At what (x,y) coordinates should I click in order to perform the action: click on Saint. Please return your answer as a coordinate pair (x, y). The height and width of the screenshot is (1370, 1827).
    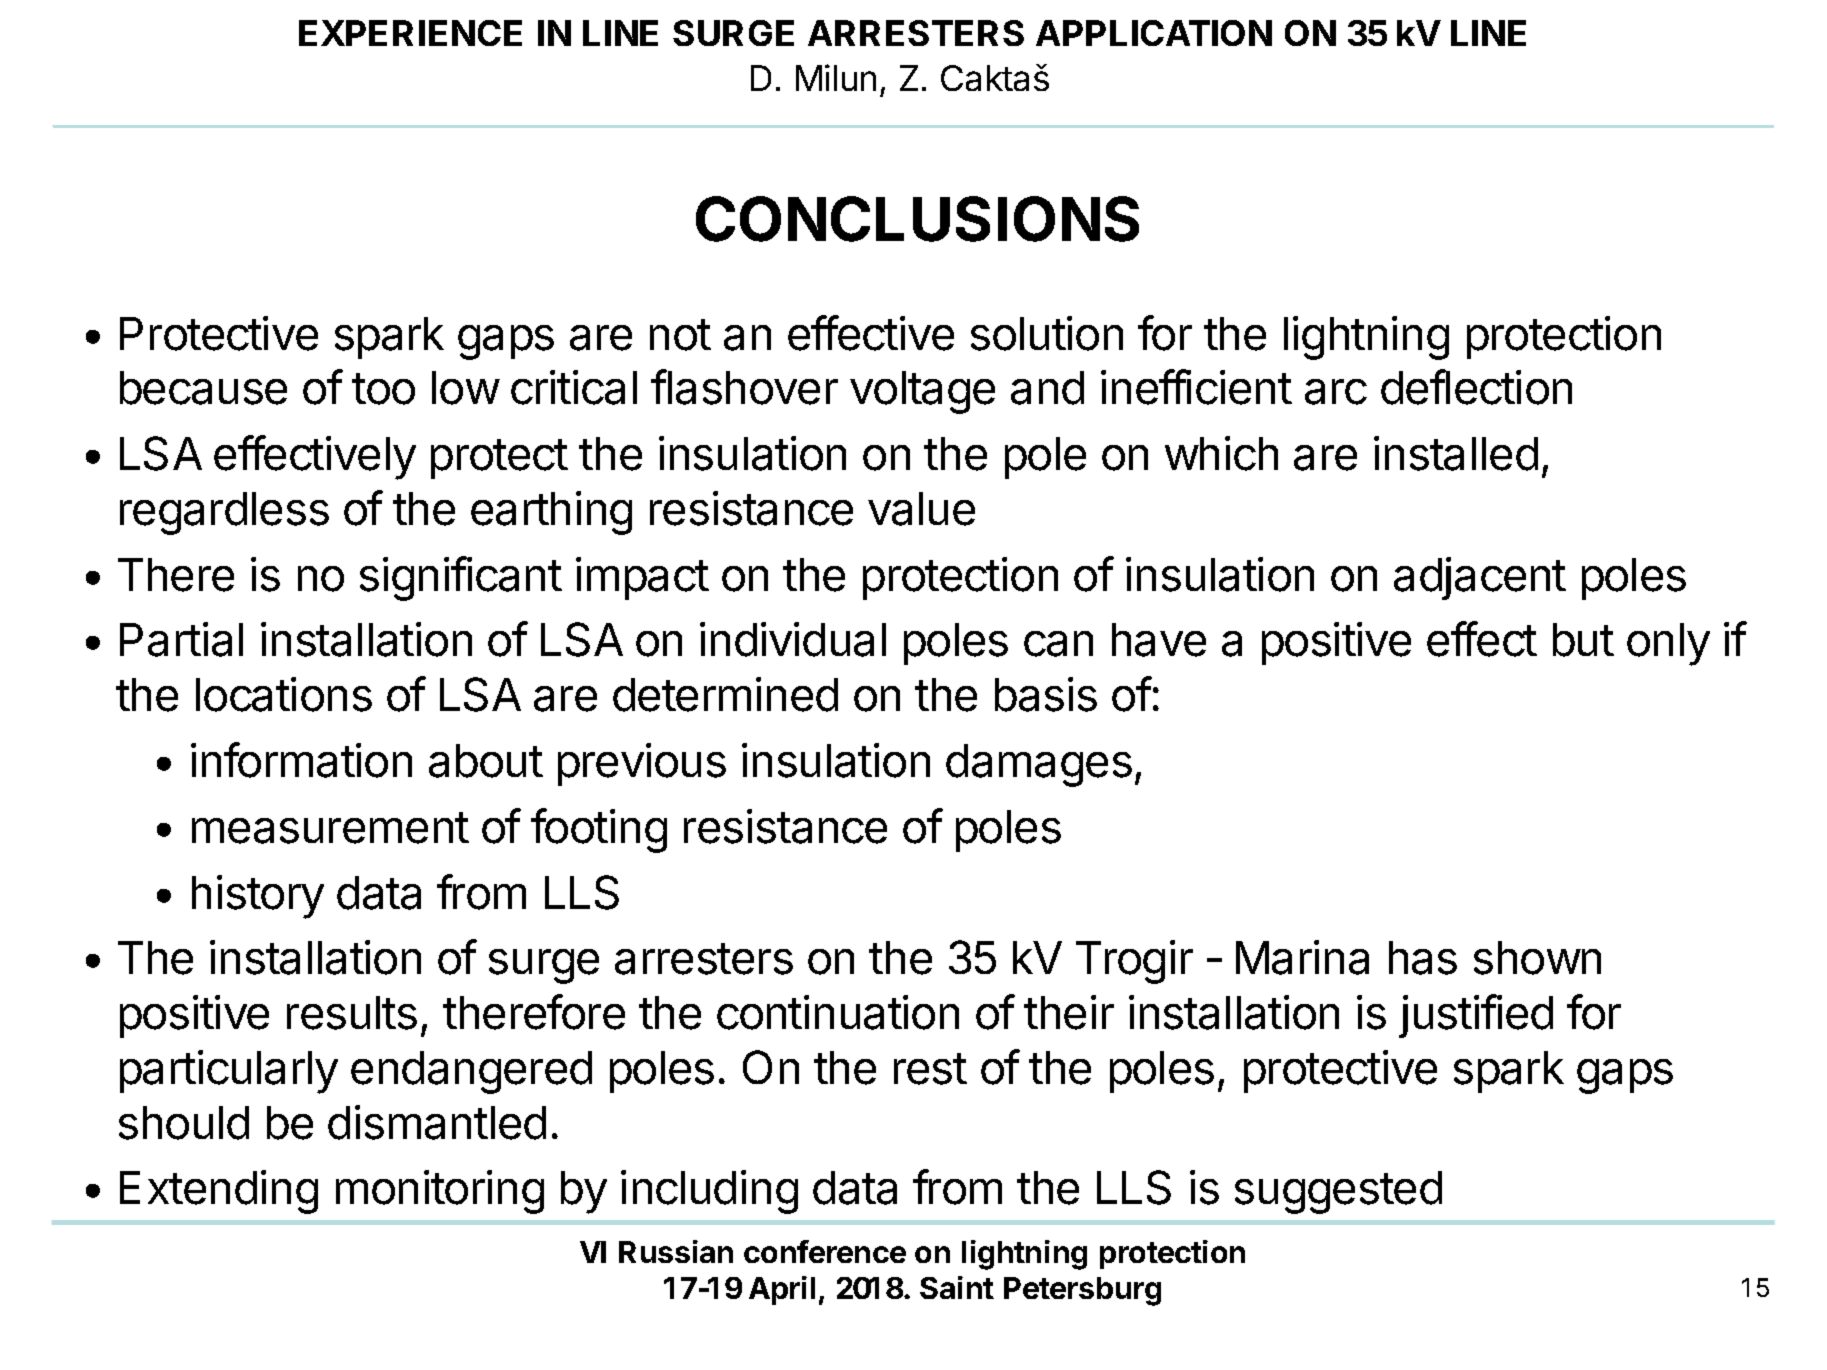
    Looking at the image, I should click on (957, 1287).
